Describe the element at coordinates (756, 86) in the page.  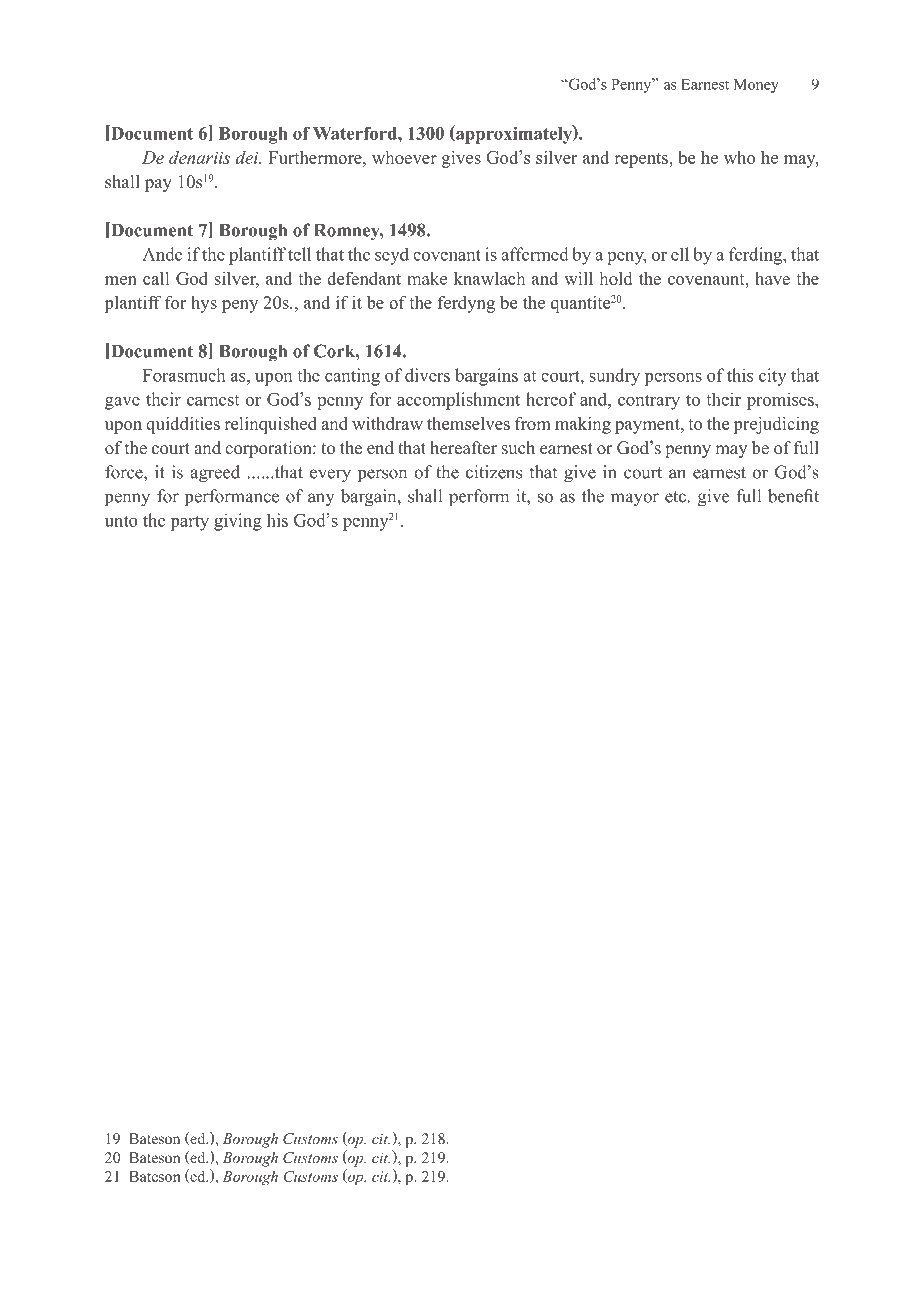
I see `Money` at that location.
